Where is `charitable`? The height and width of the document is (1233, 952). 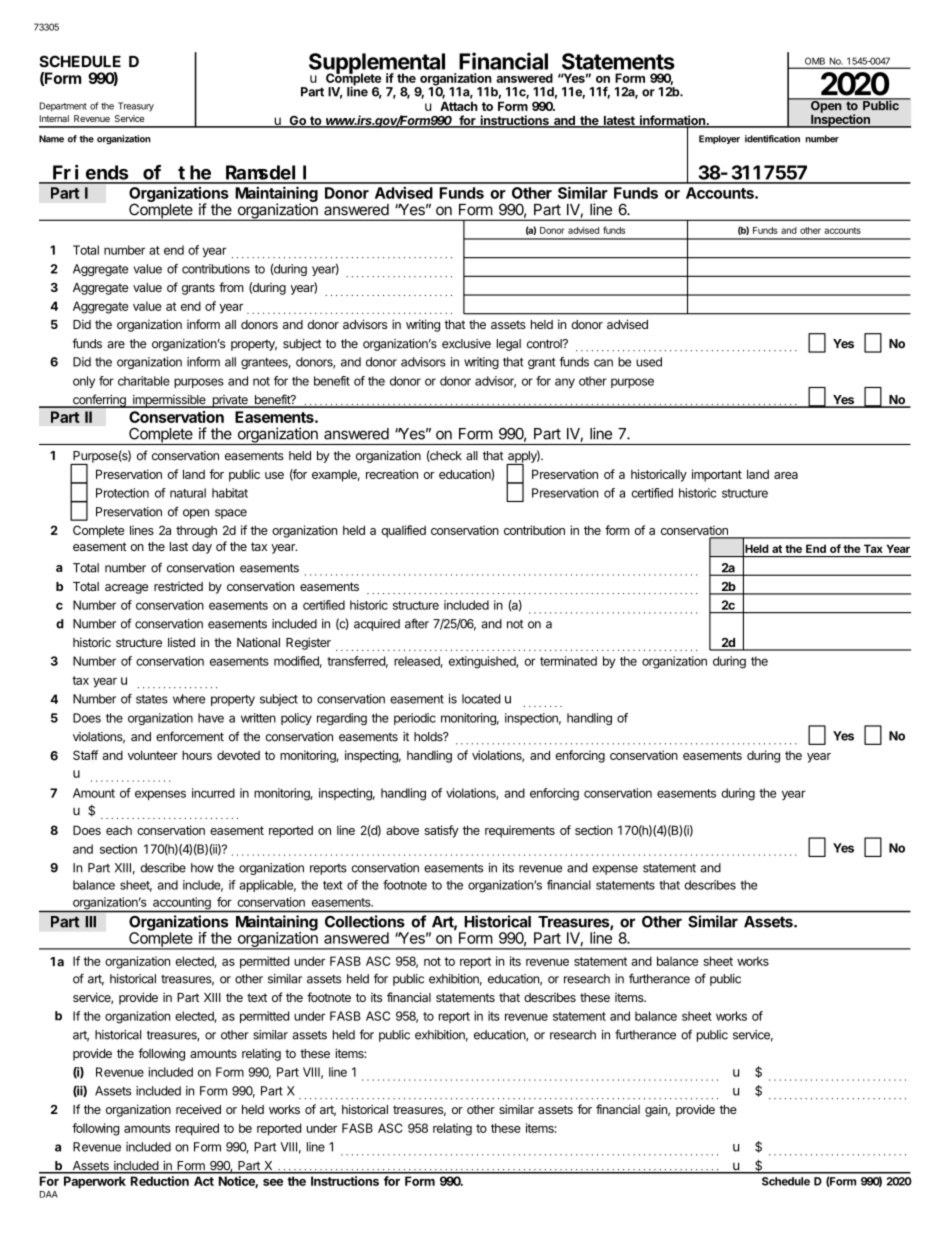 charitable is located at coordinates (144, 381).
